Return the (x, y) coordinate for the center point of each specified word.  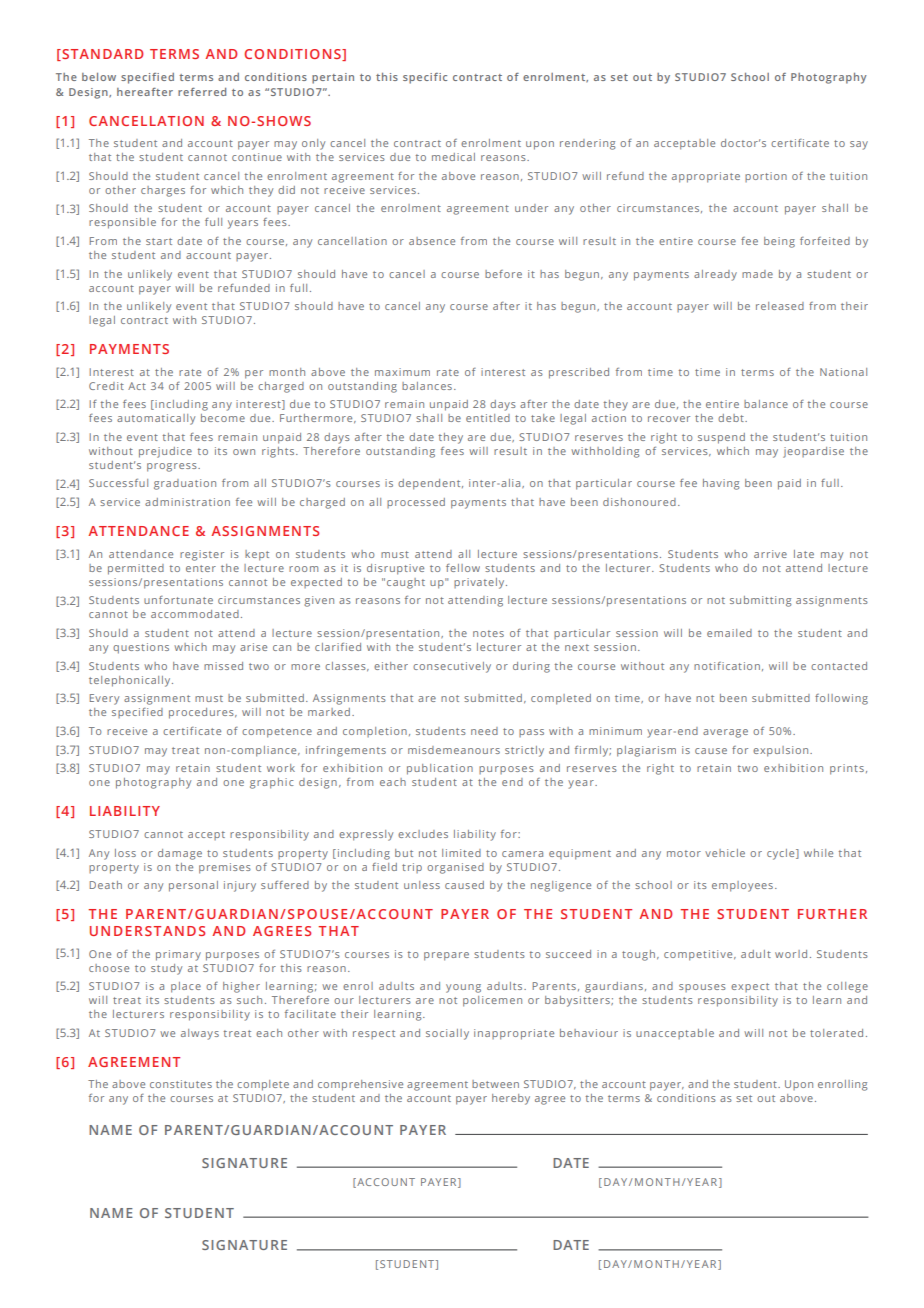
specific (425, 78)
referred (202, 92)
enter (201, 568)
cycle (782, 854)
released (780, 306)
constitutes (181, 1084)
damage (180, 854)
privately (480, 583)
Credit (106, 386)
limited (461, 853)
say (859, 145)
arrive (770, 554)
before (503, 274)
